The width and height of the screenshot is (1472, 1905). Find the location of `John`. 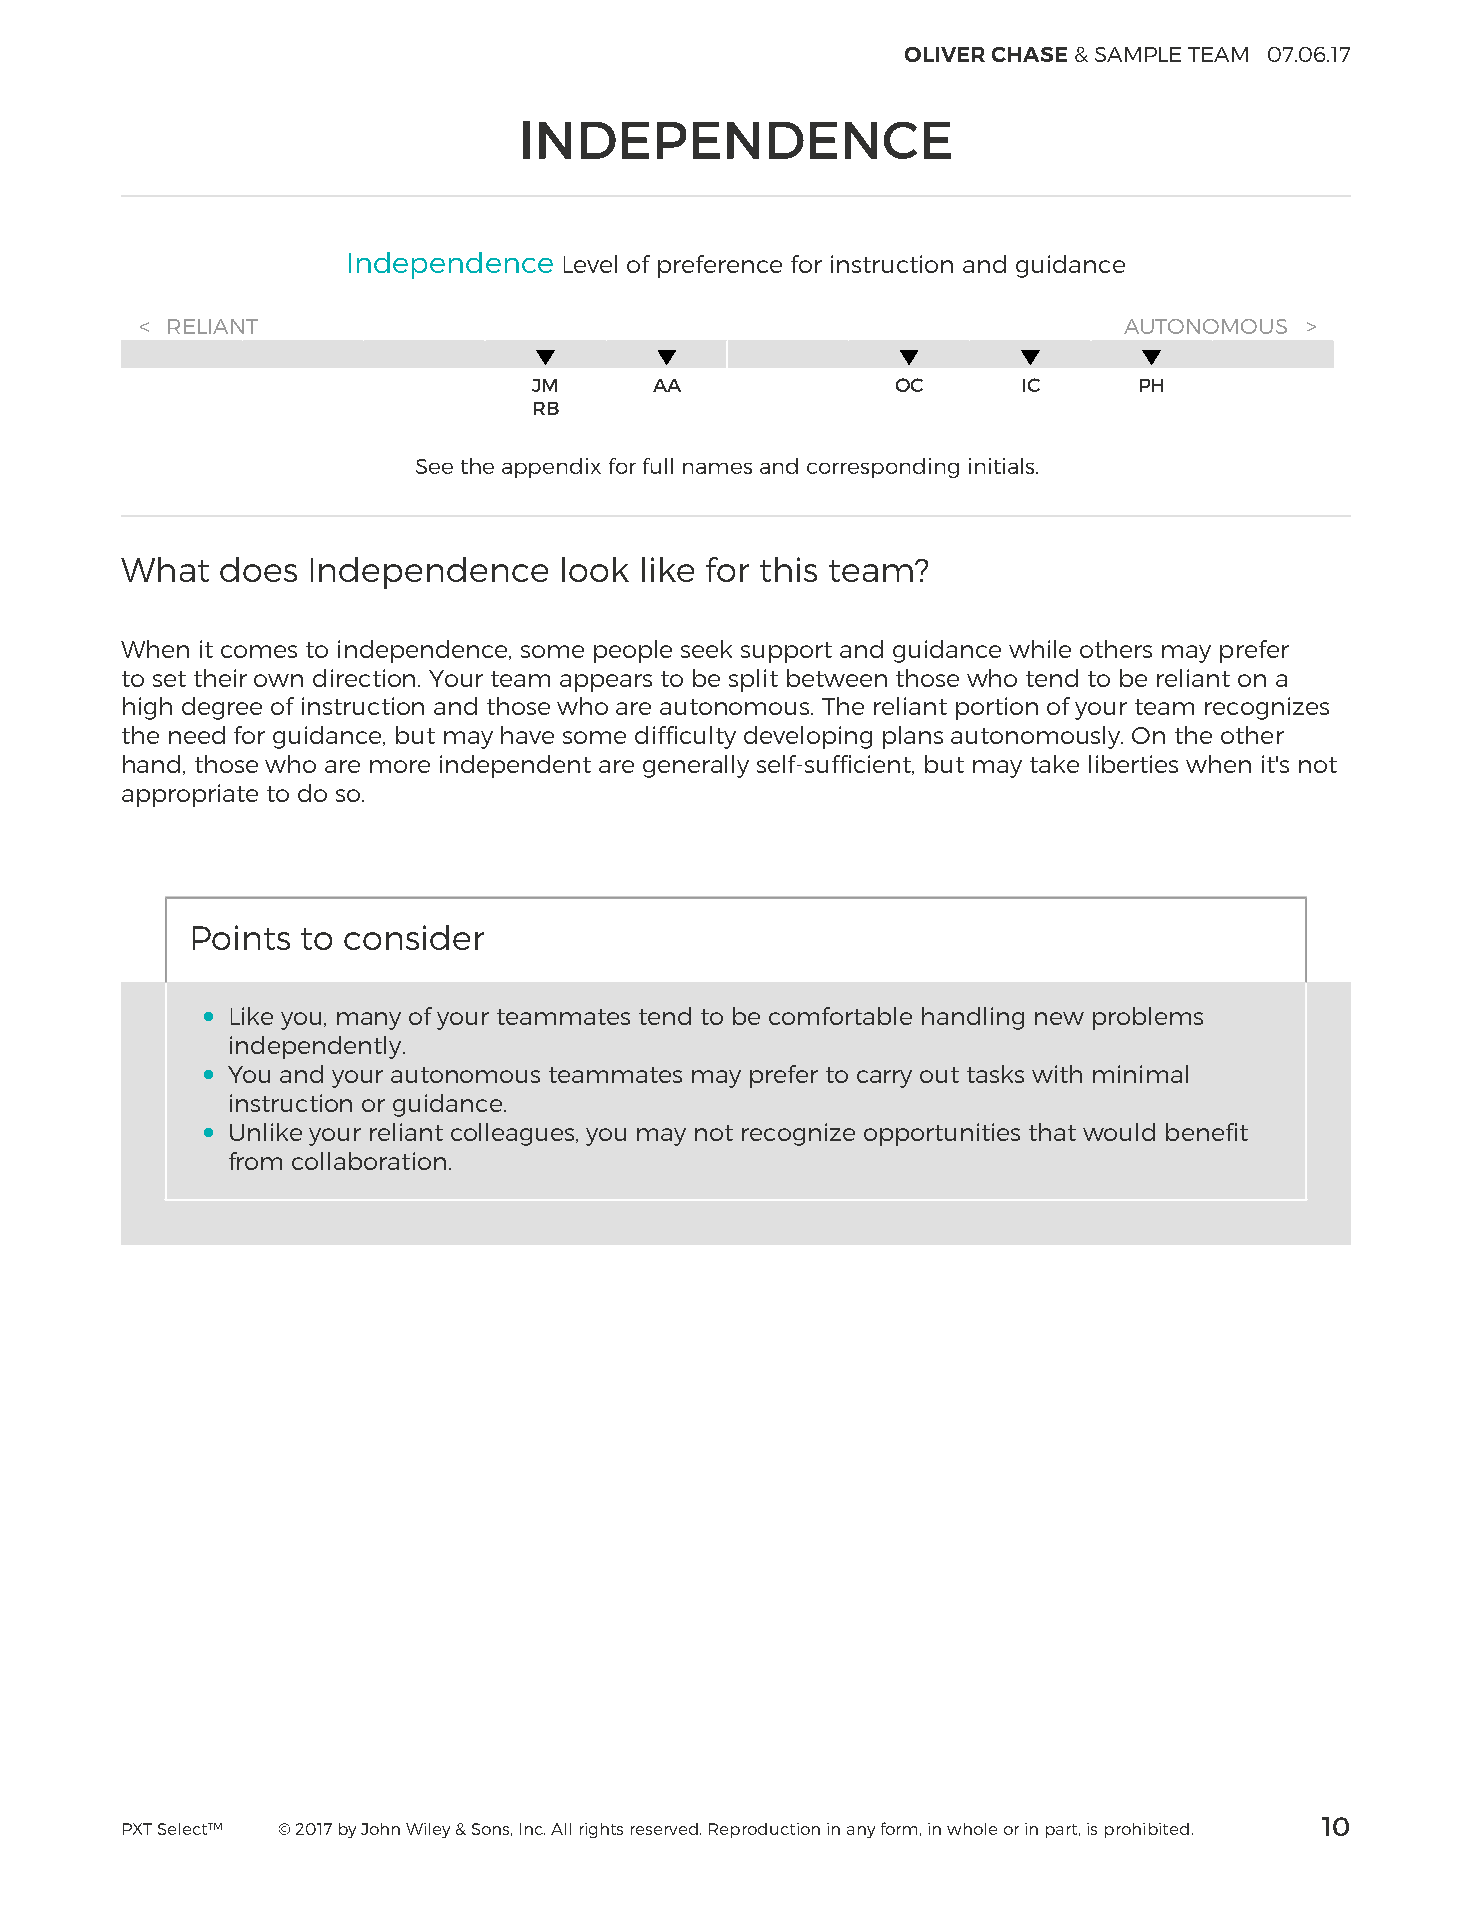

John is located at coordinates (380, 1829).
